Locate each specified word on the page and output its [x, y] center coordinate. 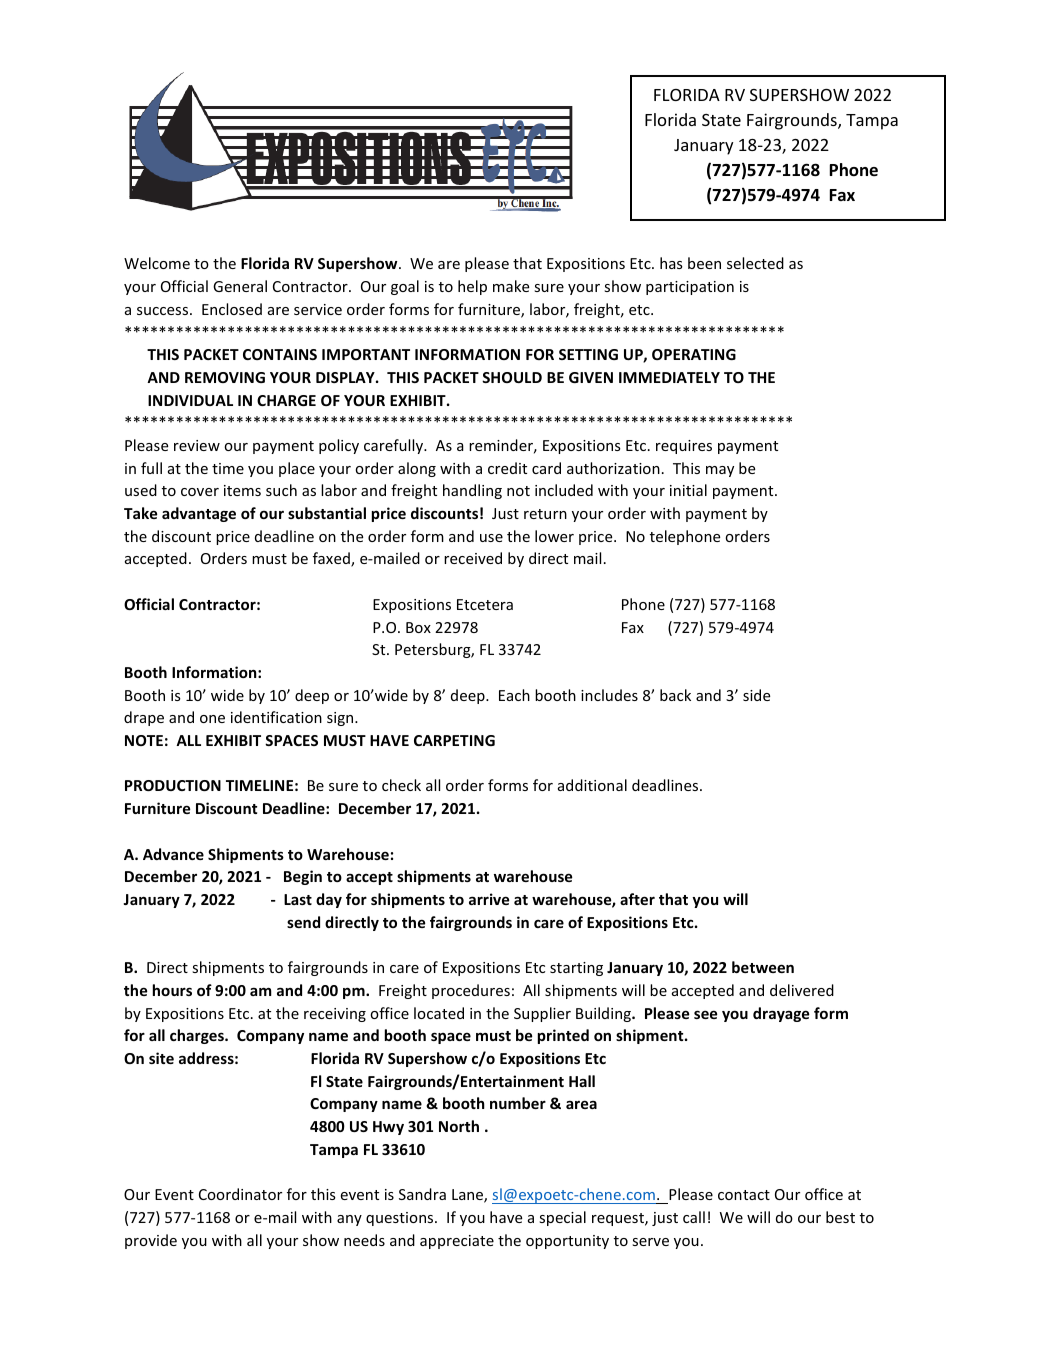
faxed [332, 559]
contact [744, 1195]
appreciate [457, 1242]
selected [755, 263]
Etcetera [485, 604]
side [756, 695]
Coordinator [240, 1194]
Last [298, 899]
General [240, 286]
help [472, 287]
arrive [489, 899]
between [763, 967]
